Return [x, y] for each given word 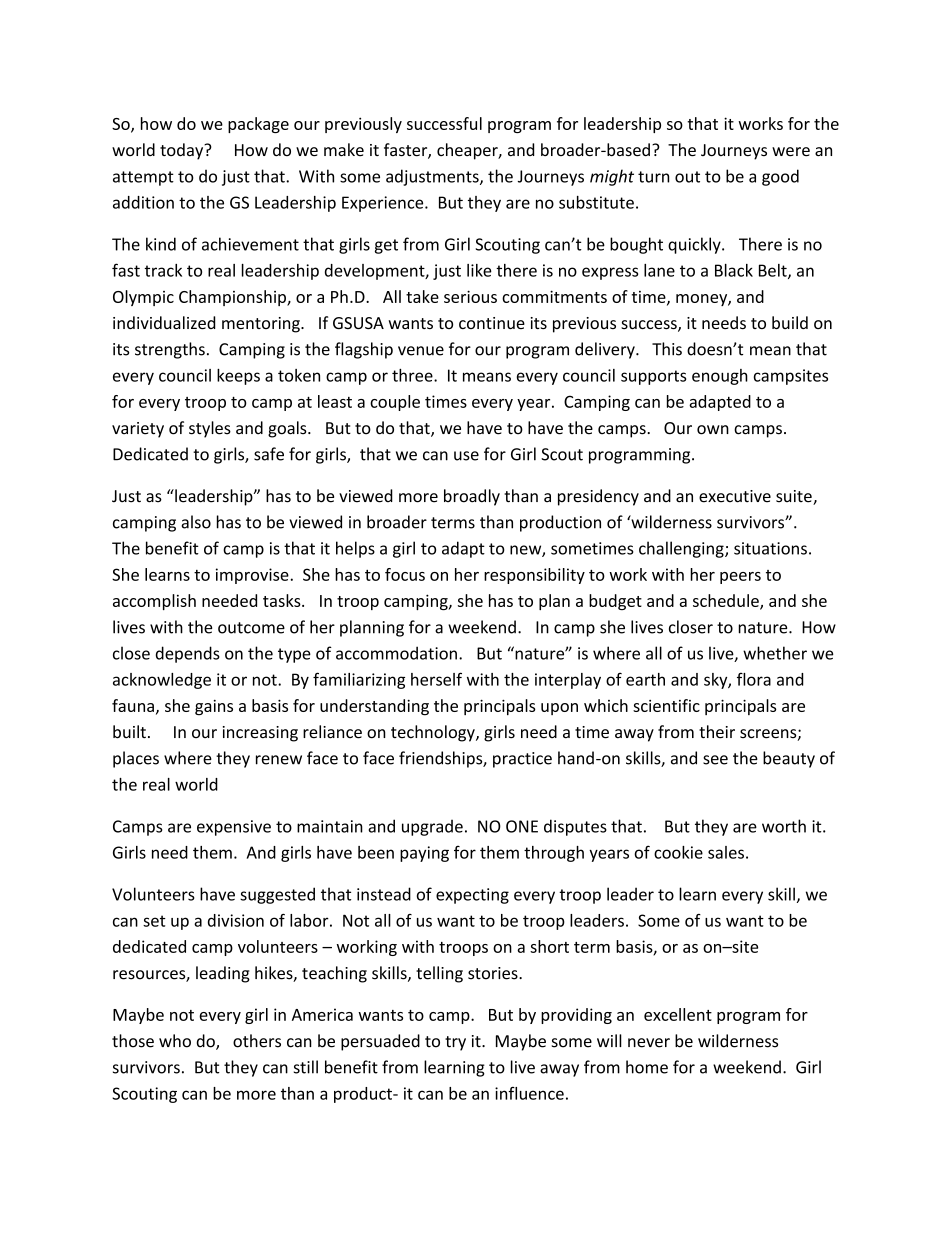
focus [405, 574]
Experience [384, 204]
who [175, 1041]
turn [653, 177]
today [183, 151]
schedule [727, 601]
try [455, 1043]
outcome [251, 628]
